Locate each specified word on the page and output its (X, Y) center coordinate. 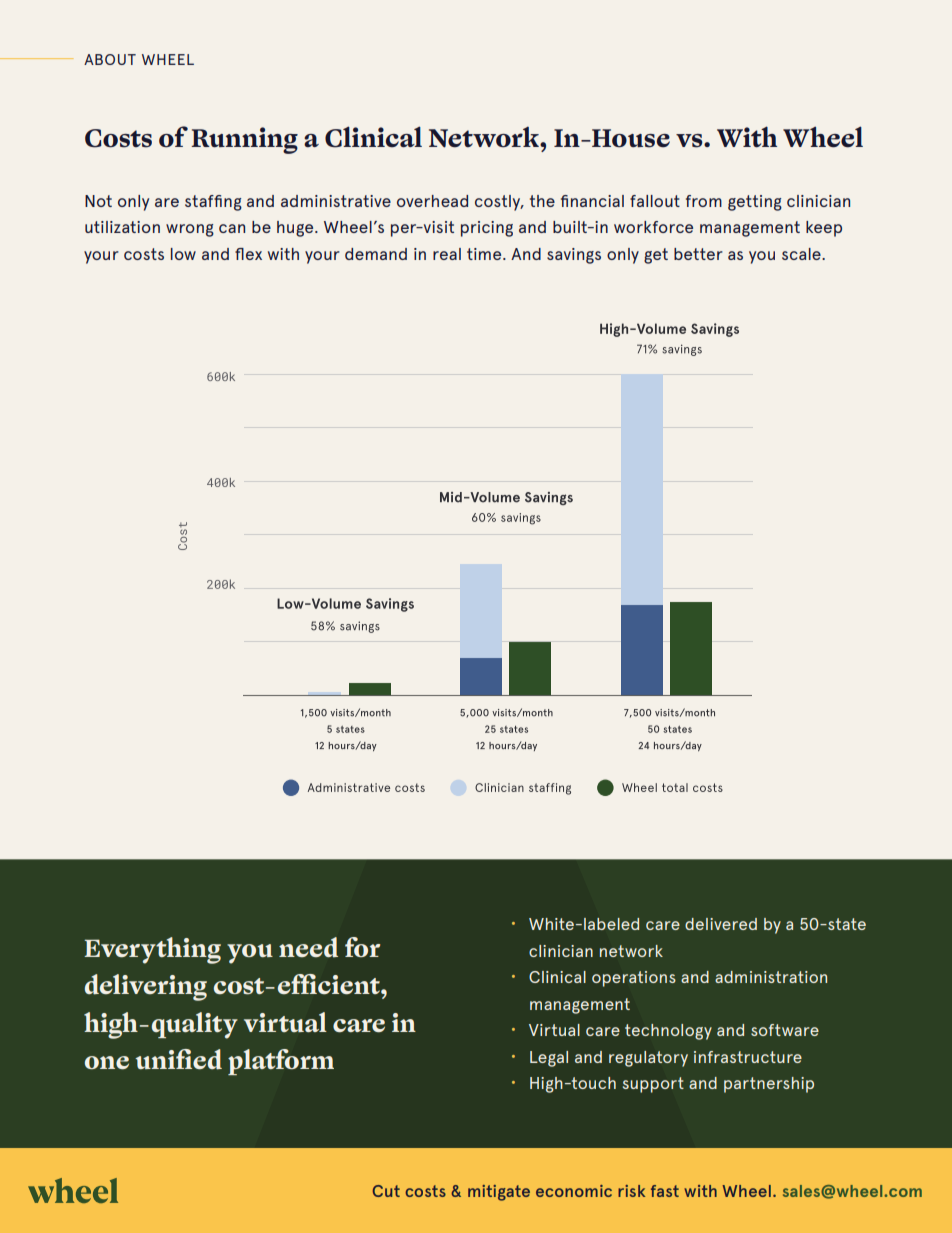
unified (178, 1059)
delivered (721, 924)
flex (248, 254)
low (183, 254)
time (485, 254)
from (704, 201)
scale (802, 254)
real (447, 254)
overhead (432, 201)
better (698, 254)
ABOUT (110, 59)
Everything (152, 950)
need (308, 947)
